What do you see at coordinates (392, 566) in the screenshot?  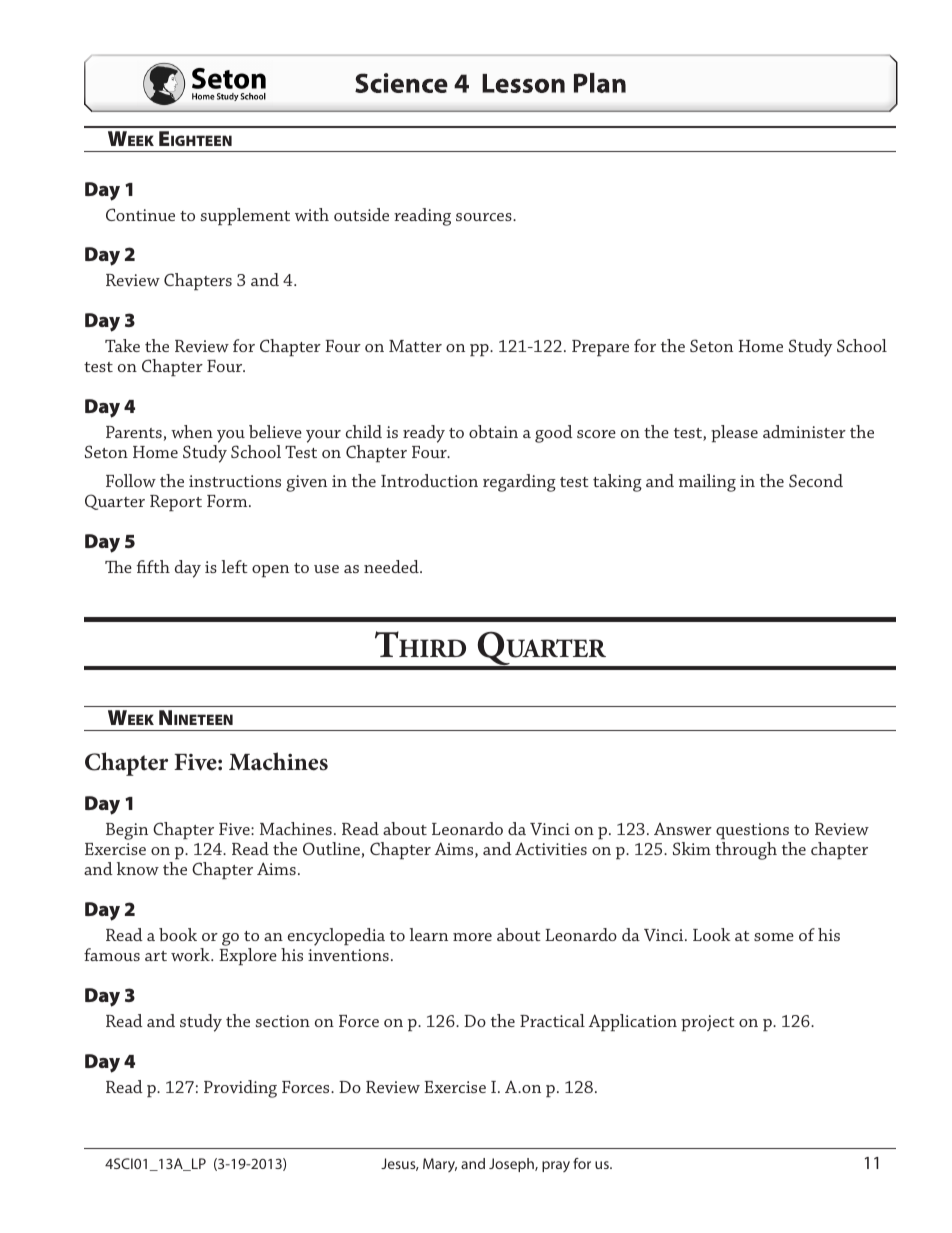 I see `needed` at bounding box center [392, 566].
